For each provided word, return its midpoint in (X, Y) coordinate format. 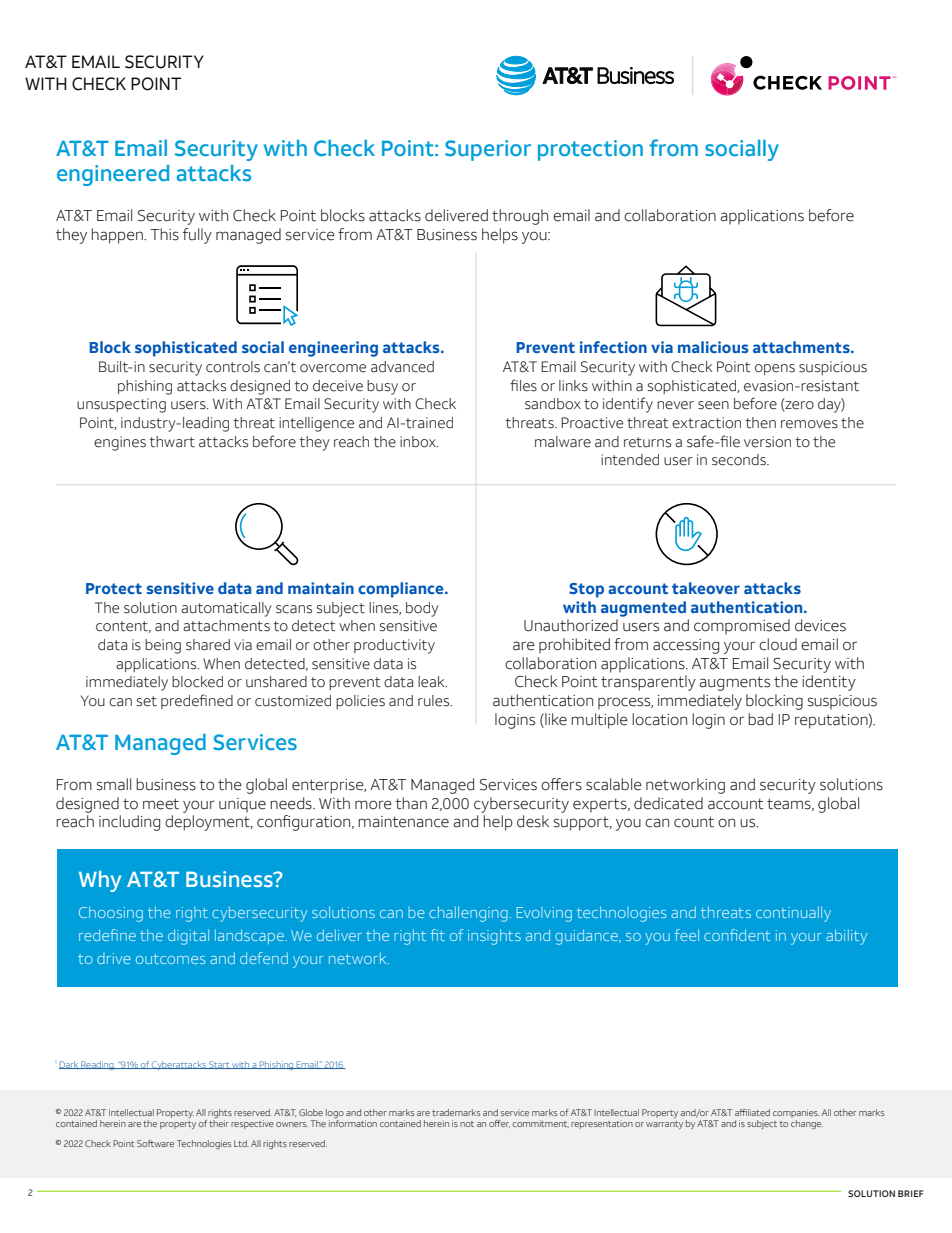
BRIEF (911, 1193)
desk (533, 821)
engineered (113, 175)
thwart (172, 442)
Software (155, 1143)
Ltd (241, 1143)
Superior (488, 150)
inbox (419, 442)
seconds (740, 460)
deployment (208, 823)
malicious (713, 347)
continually (793, 914)
